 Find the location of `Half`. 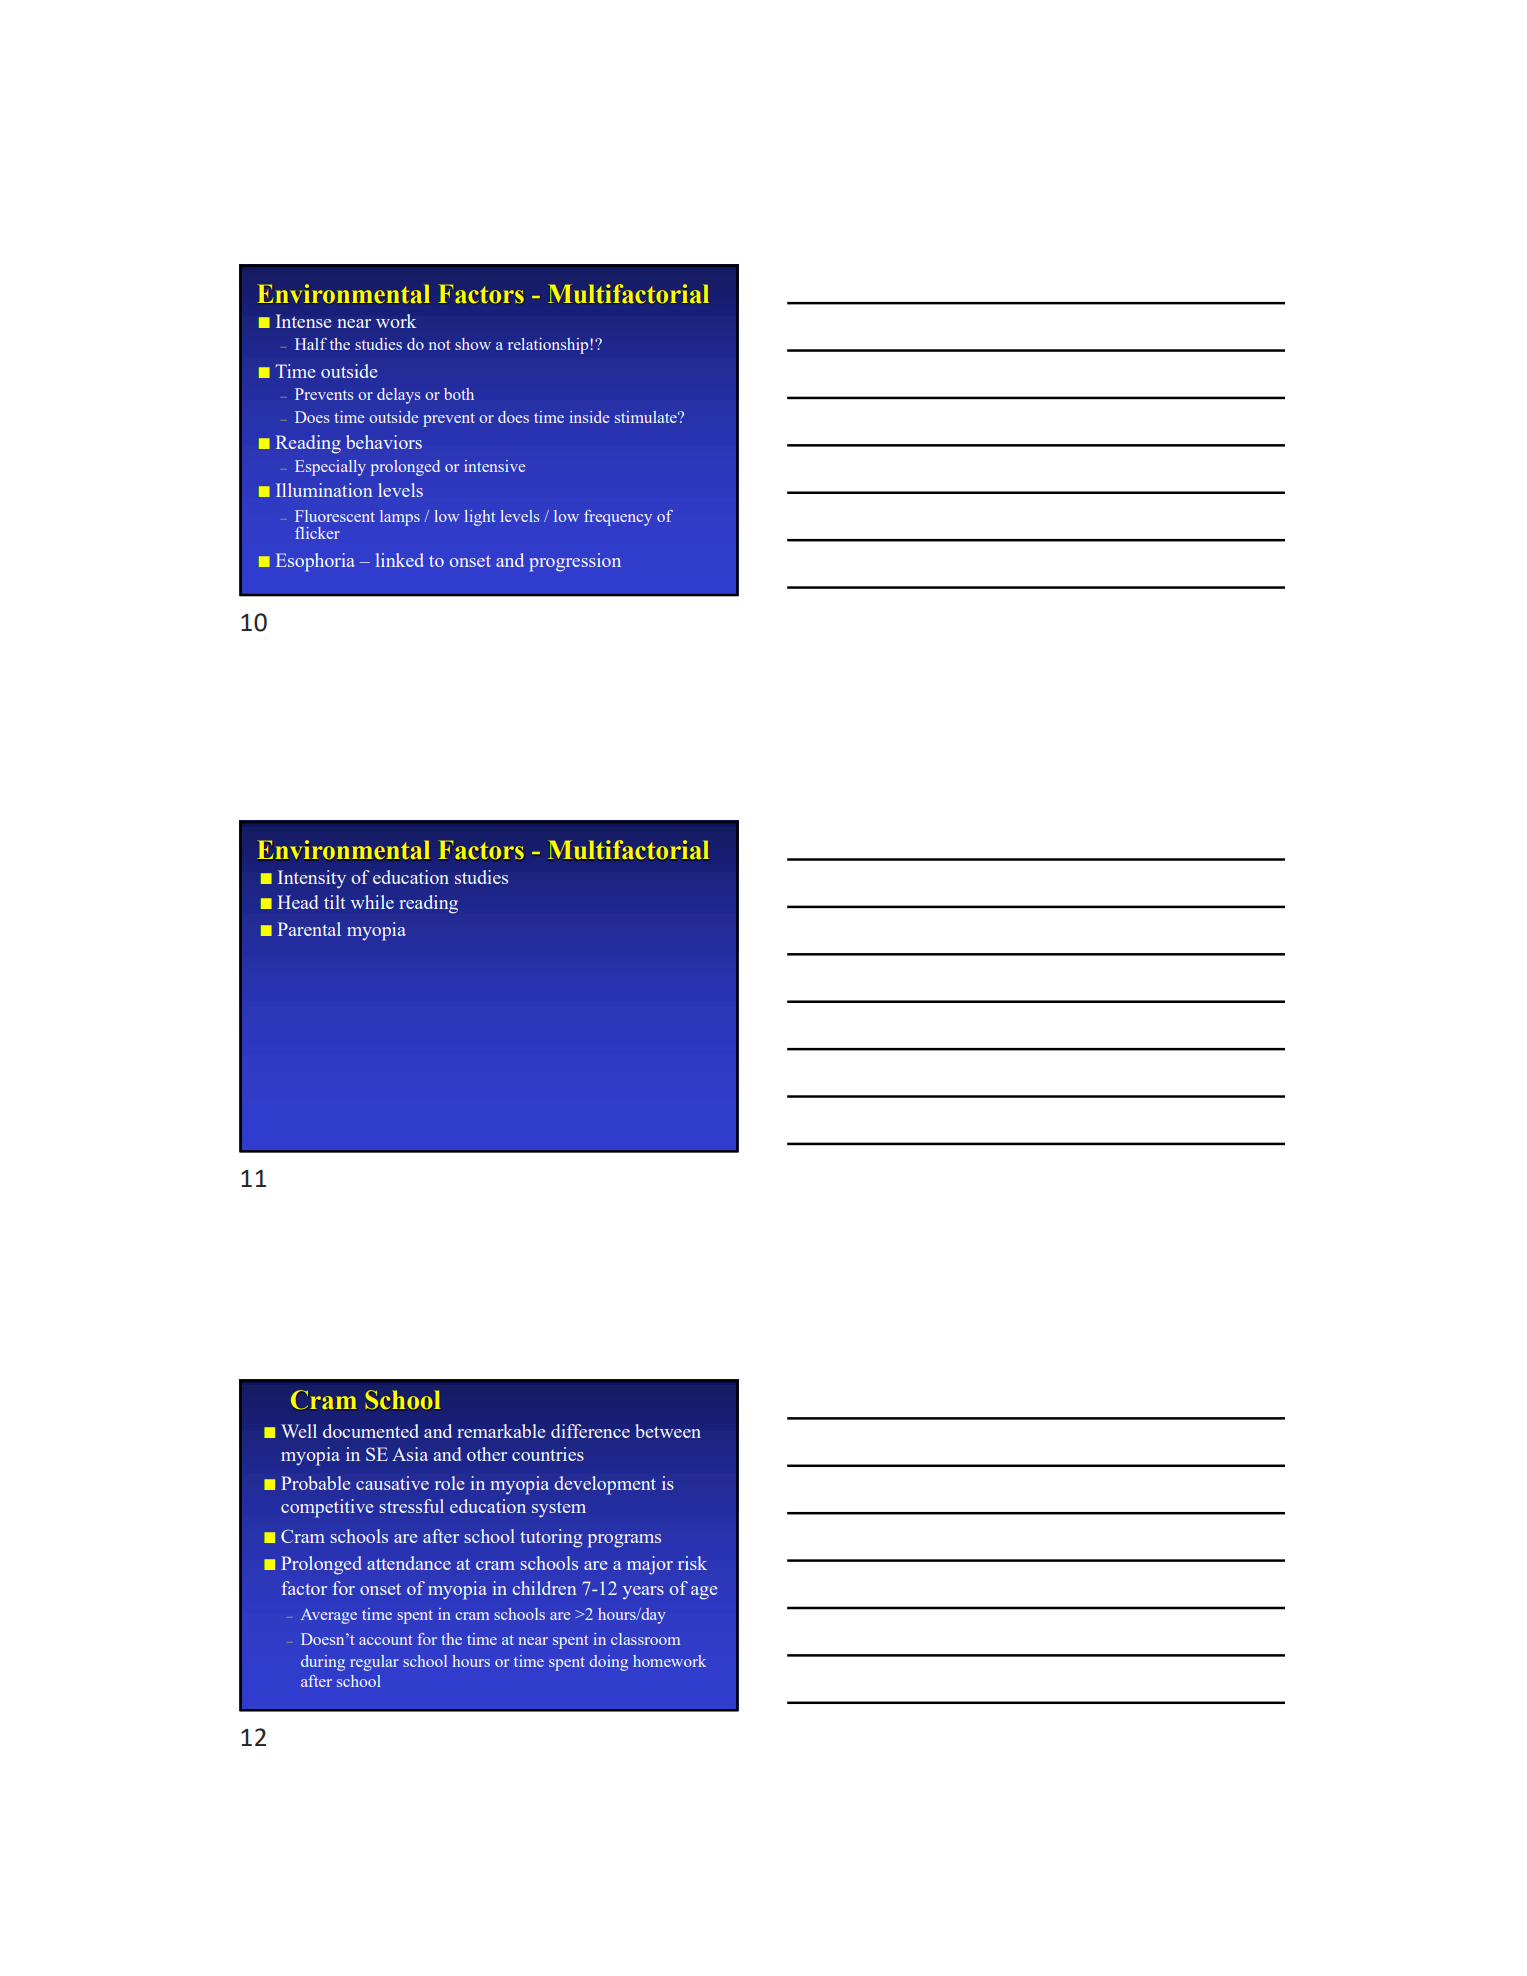

Half is located at coordinates (311, 344).
